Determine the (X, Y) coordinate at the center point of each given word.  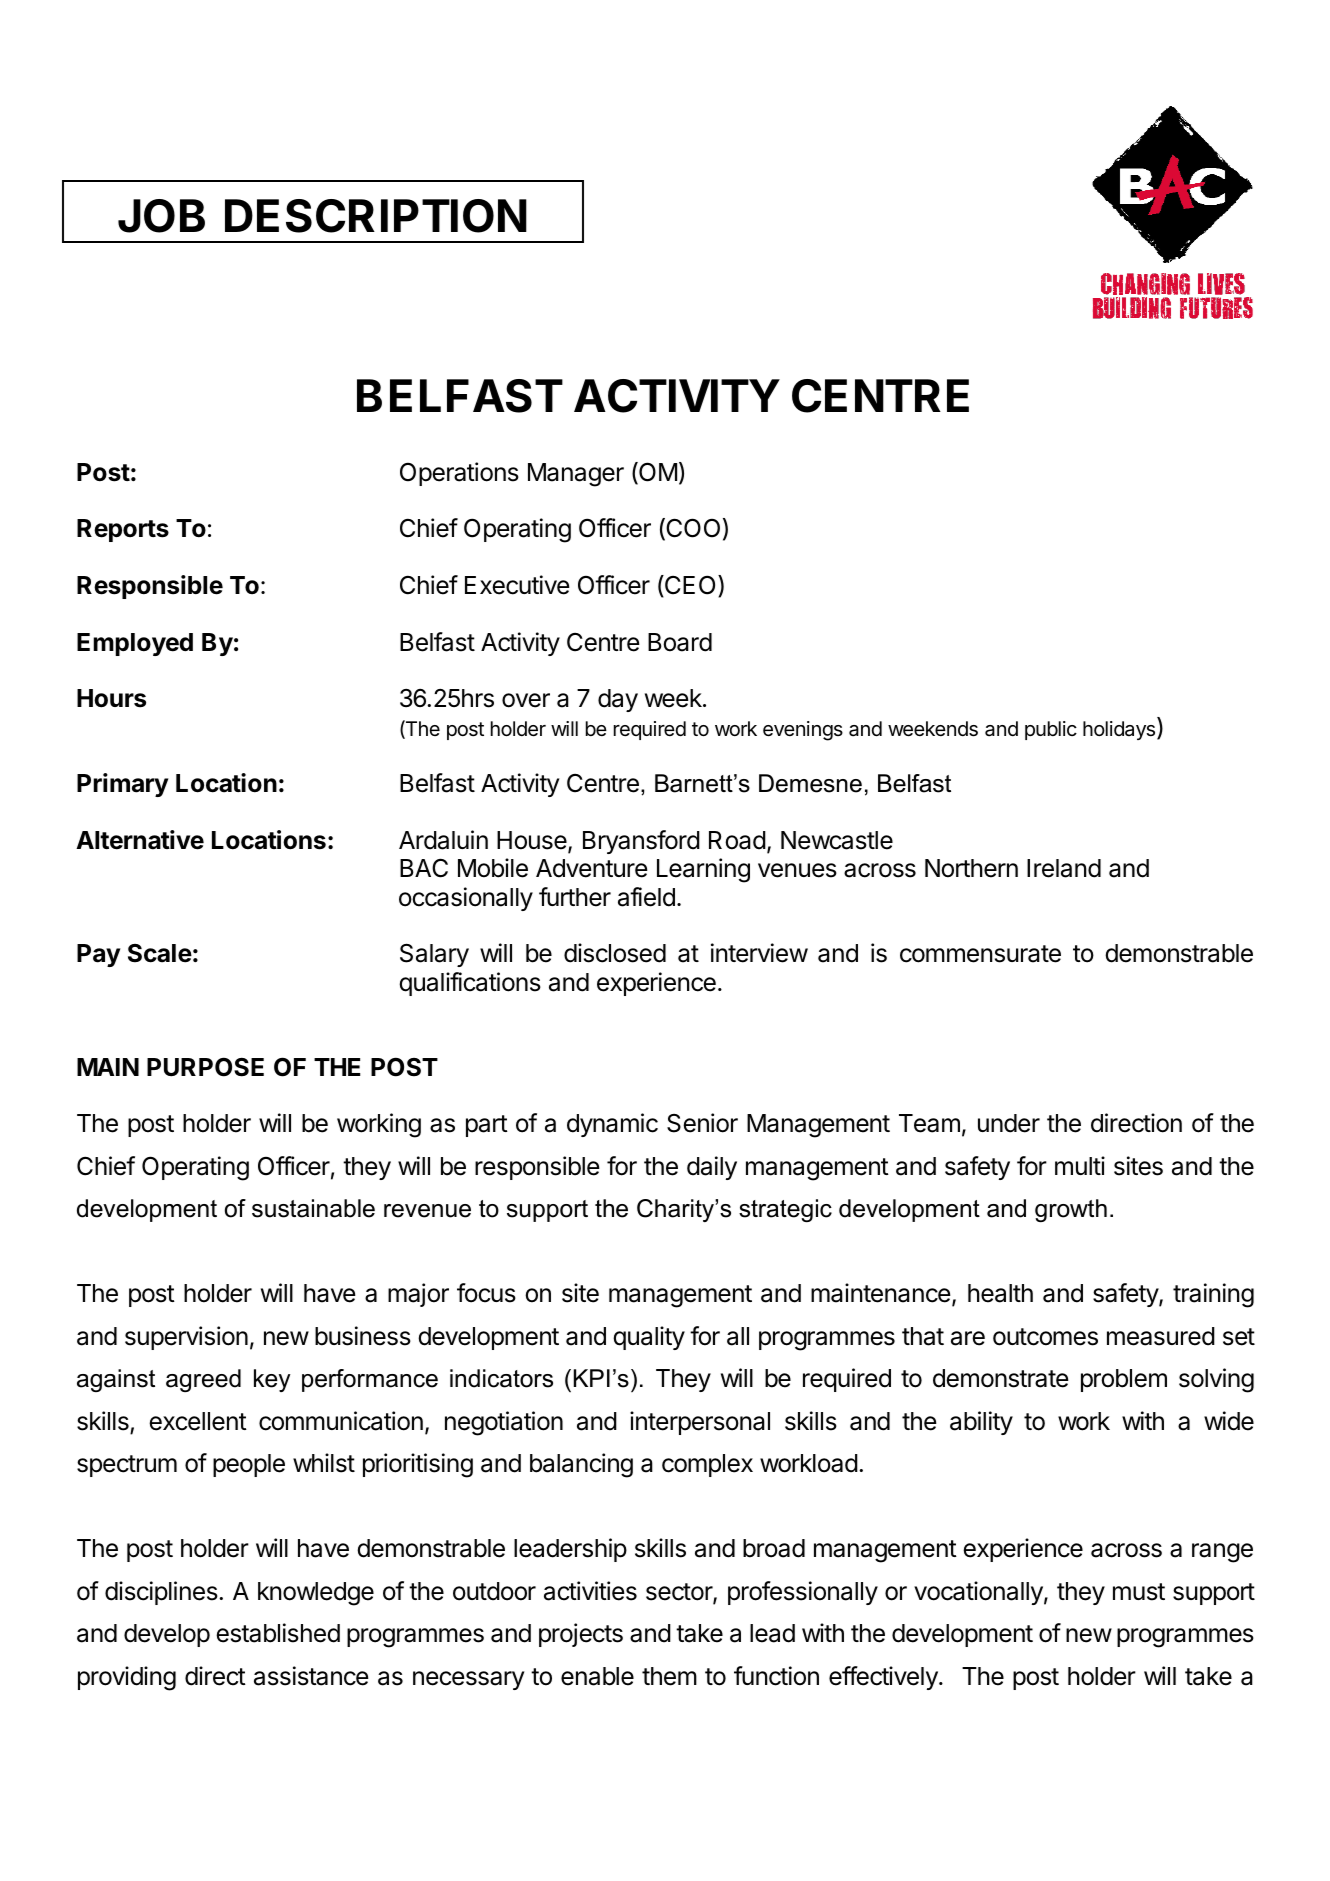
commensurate (980, 954)
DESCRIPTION (376, 216)
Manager (576, 475)
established (278, 1633)
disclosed (615, 953)
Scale (160, 953)
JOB (161, 216)
